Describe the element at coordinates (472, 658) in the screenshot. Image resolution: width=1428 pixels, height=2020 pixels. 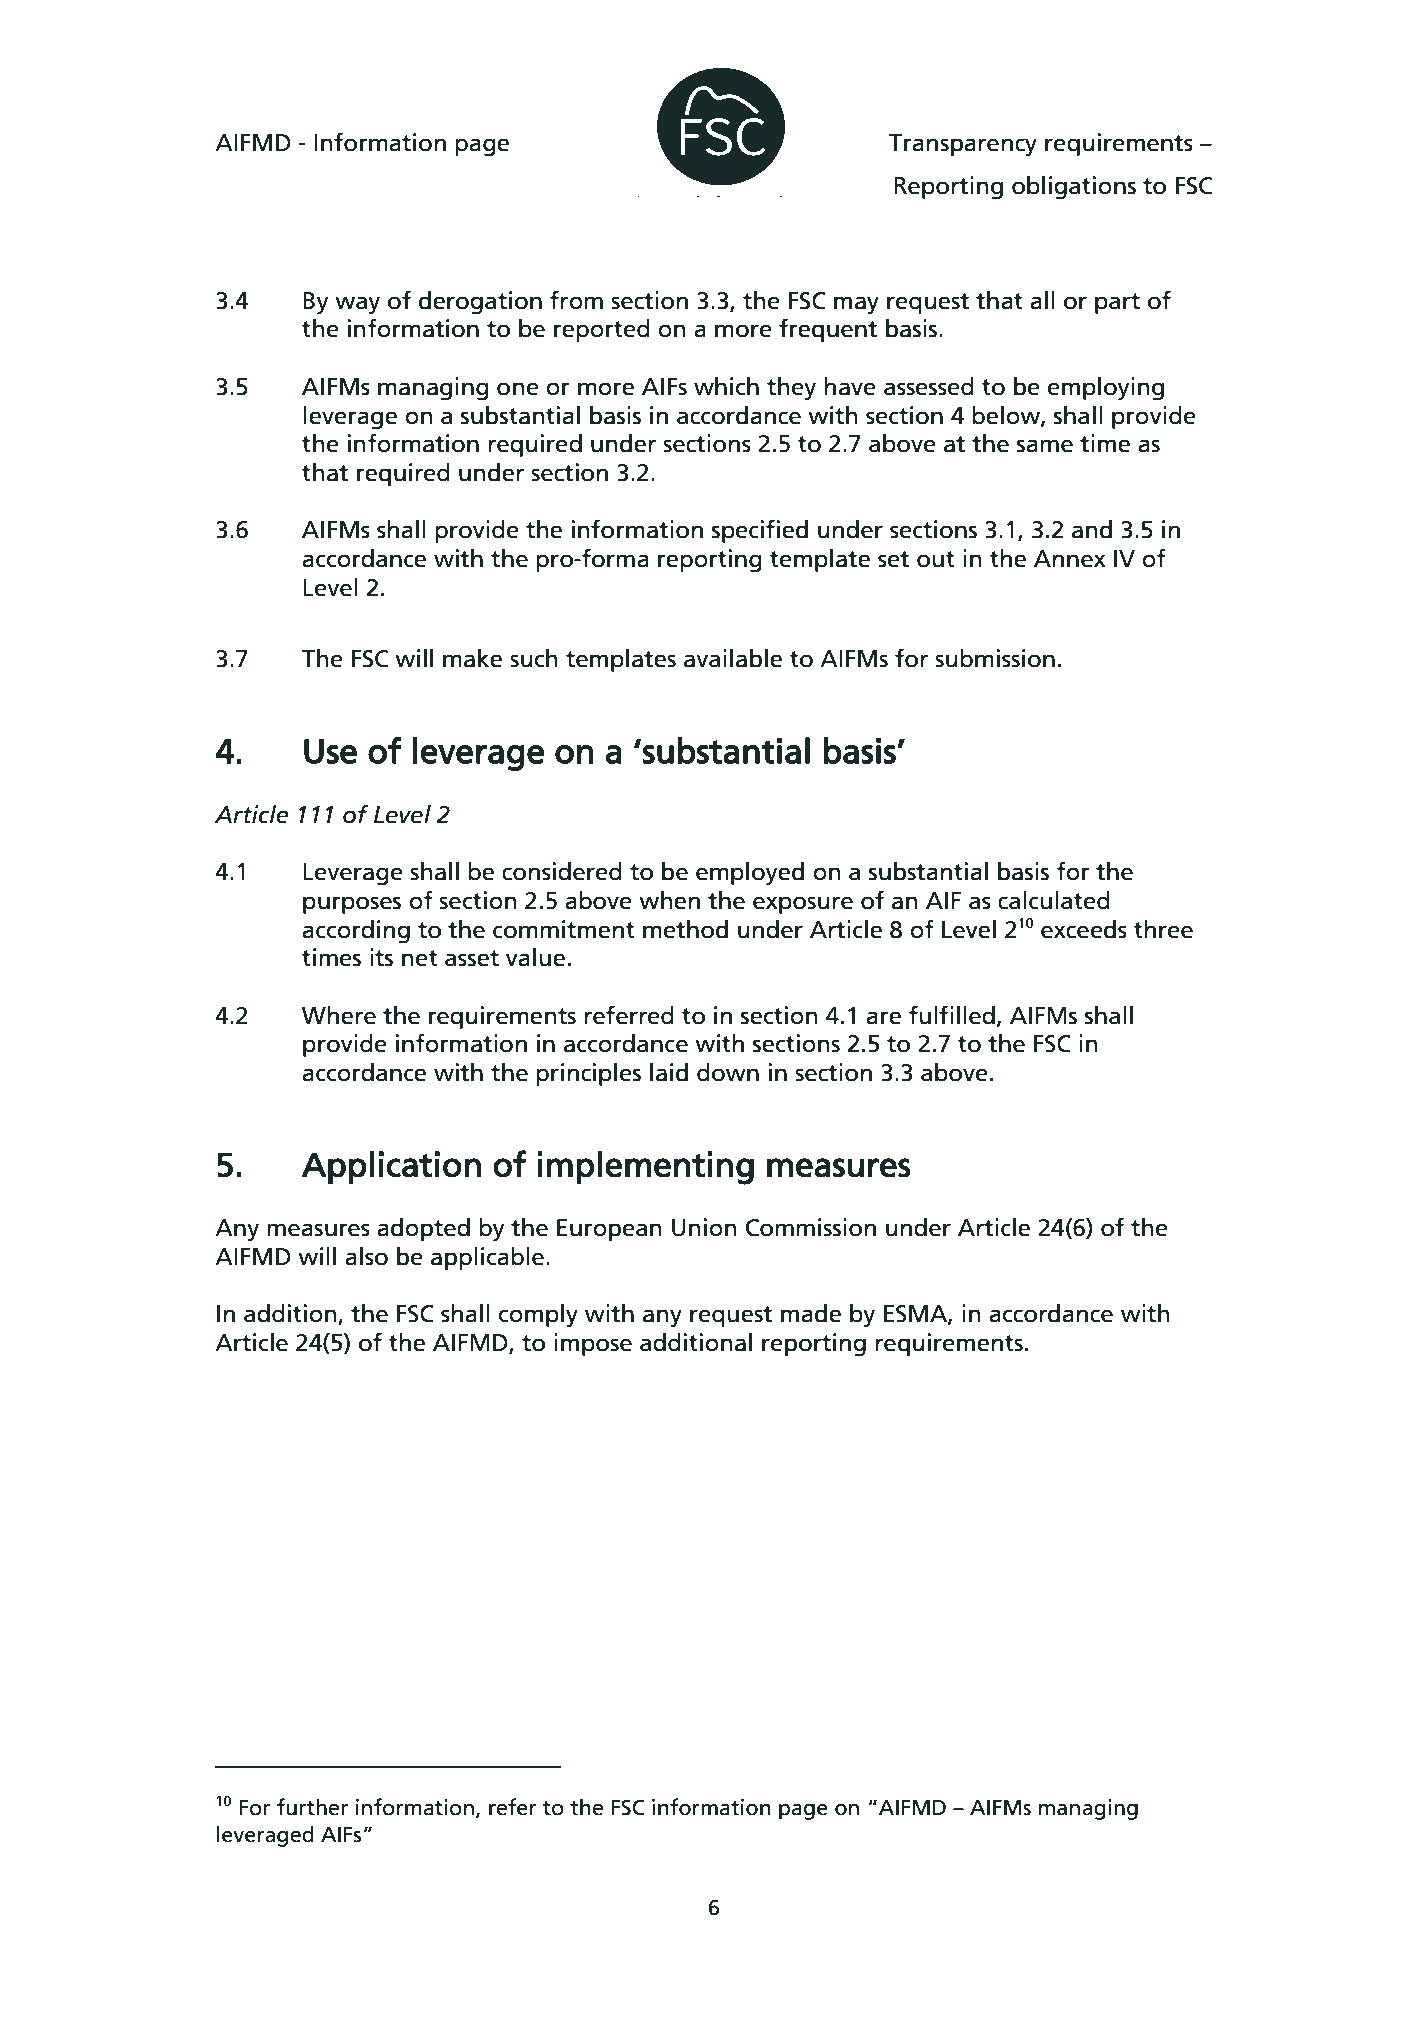
I see `make` at that location.
